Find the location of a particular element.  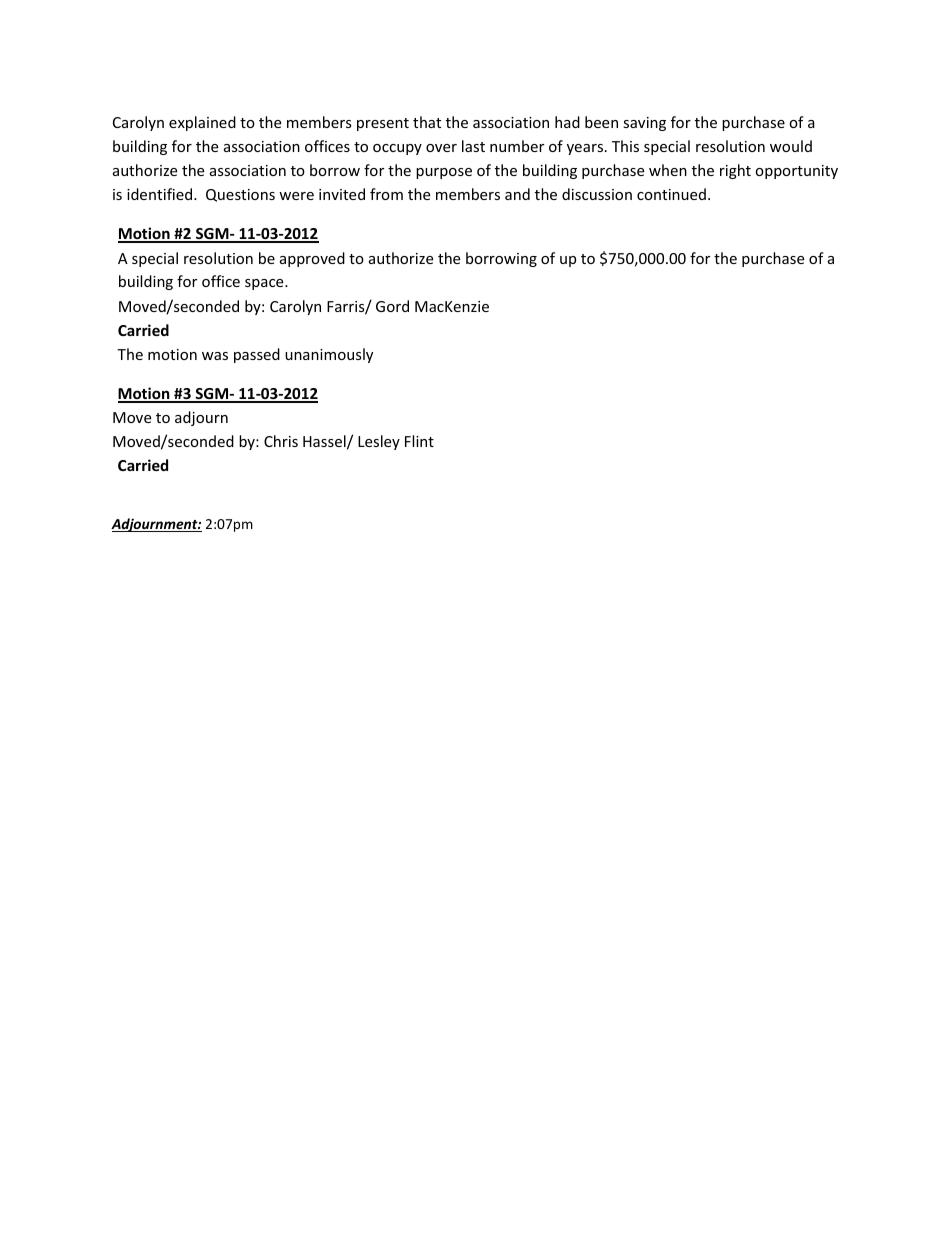

Gord is located at coordinates (392, 306).
